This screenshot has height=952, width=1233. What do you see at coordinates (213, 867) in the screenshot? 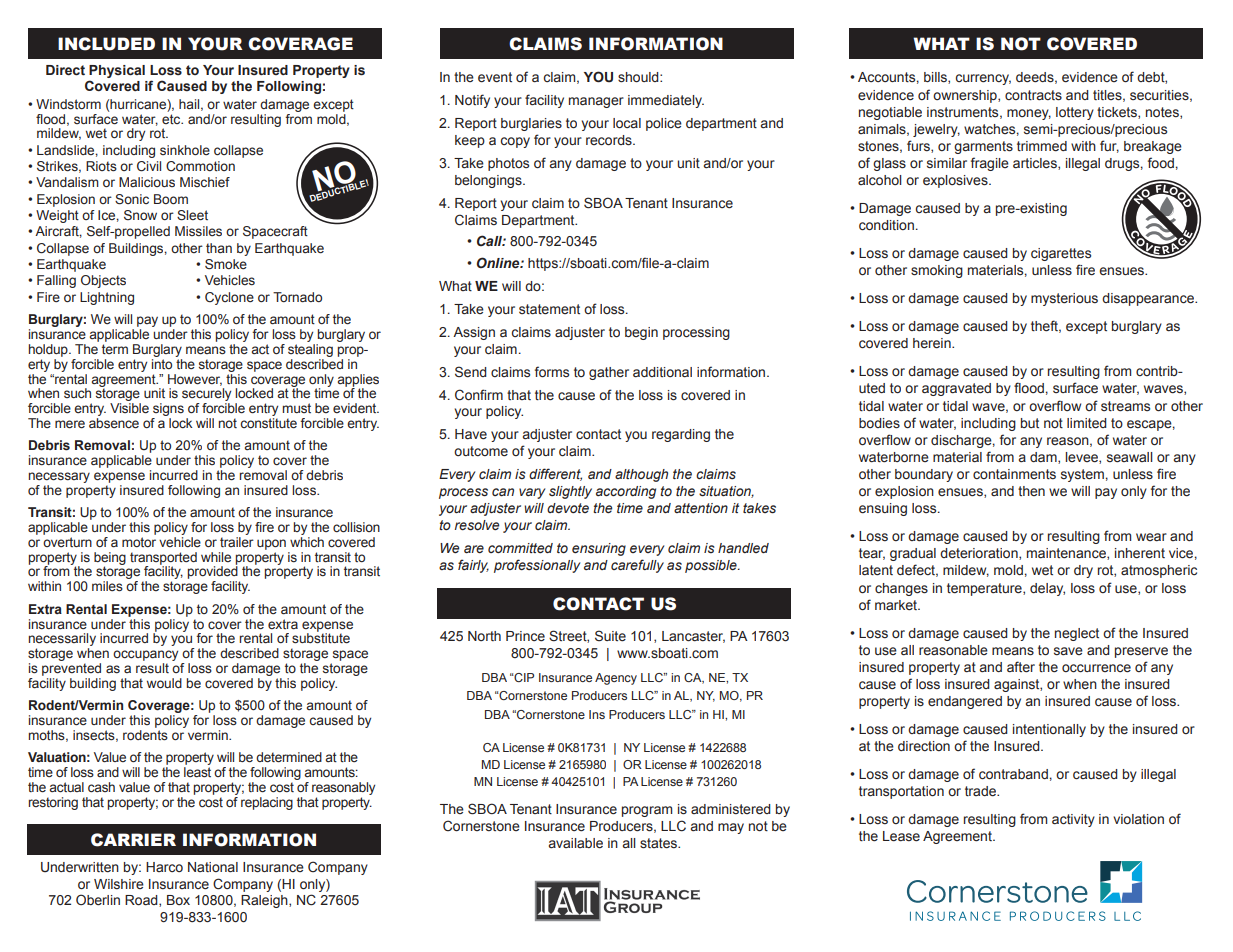
I see `National` at bounding box center [213, 867].
